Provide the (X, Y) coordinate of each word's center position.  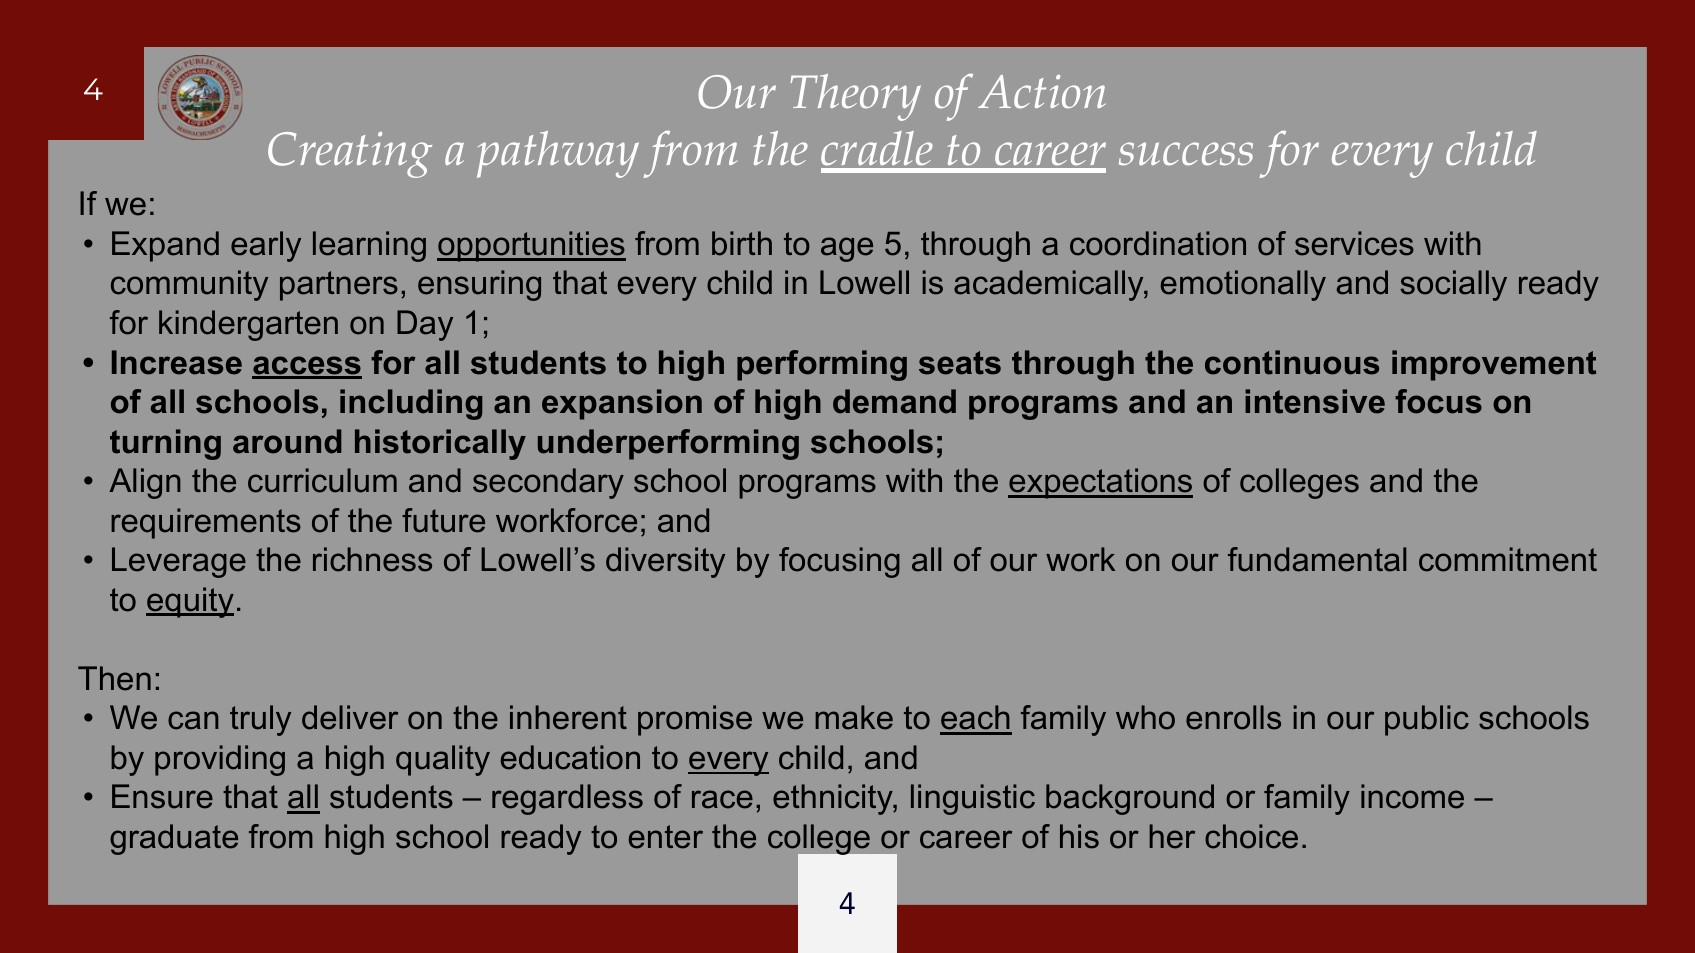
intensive (1315, 401)
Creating (350, 155)
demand (894, 401)
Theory (856, 97)
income (1412, 796)
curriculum (322, 480)
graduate (174, 839)
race (722, 799)
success (1186, 154)
